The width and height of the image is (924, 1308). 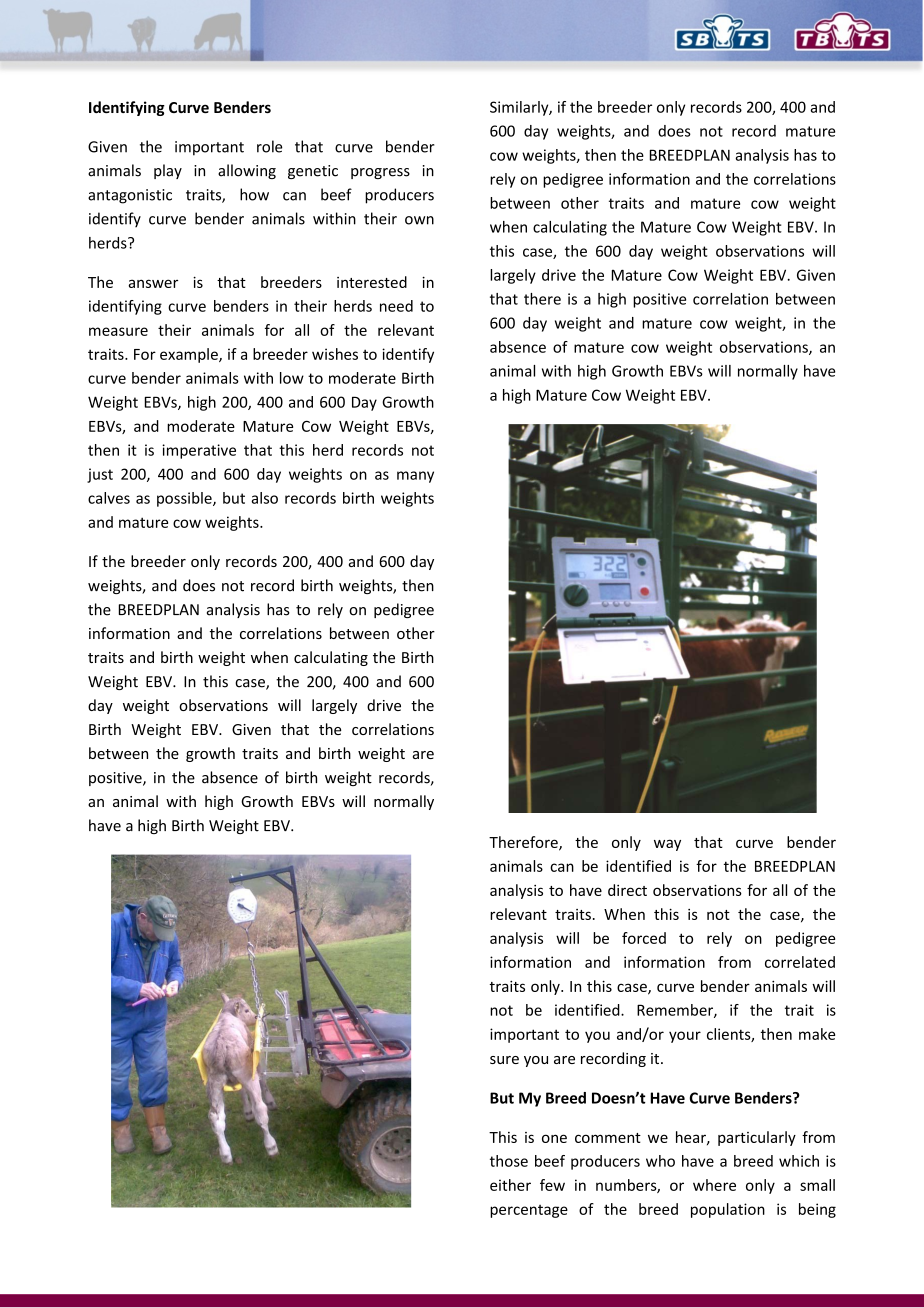 I want to click on need, so click(x=396, y=306).
